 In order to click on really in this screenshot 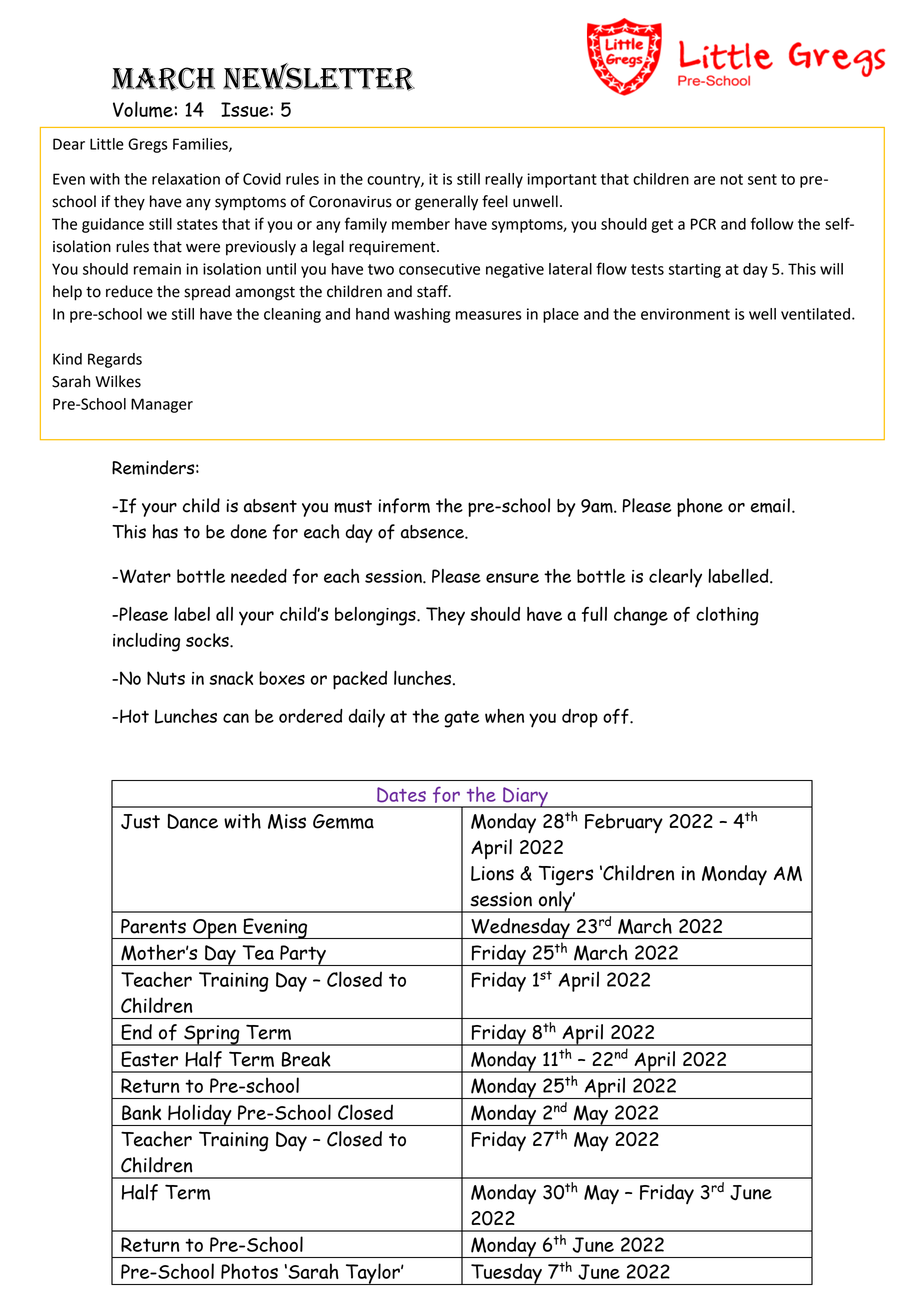, I will do `click(504, 180)`.
